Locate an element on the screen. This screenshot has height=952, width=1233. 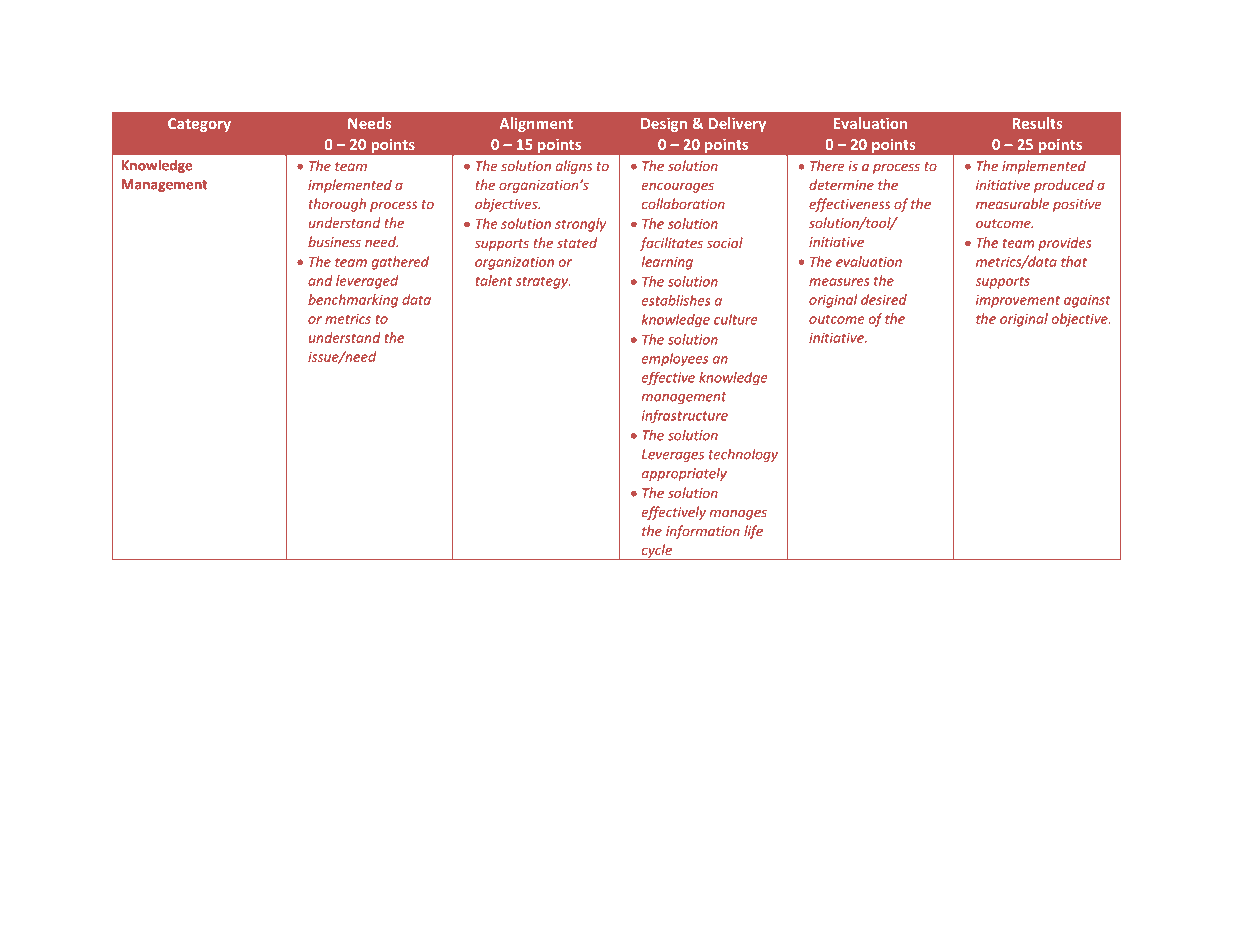
infrastructure is located at coordinates (685, 416).
